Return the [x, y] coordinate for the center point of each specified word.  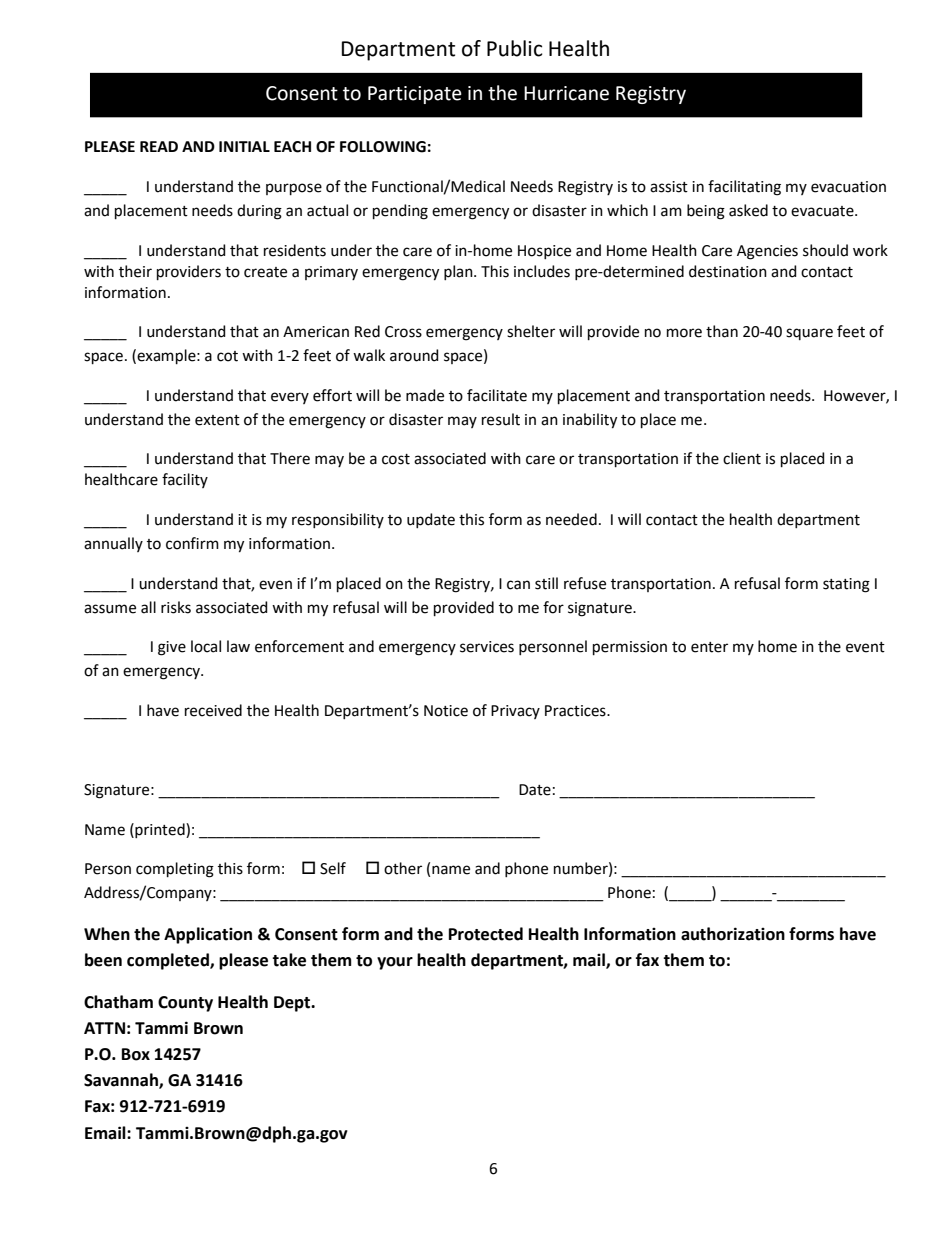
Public [514, 48]
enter [709, 647]
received [213, 710]
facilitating [744, 188]
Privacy [515, 712]
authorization [733, 934]
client [742, 458]
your [395, 963]
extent [217, 420]
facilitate [497, 395]
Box [136, 1054]
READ [159, 146]
